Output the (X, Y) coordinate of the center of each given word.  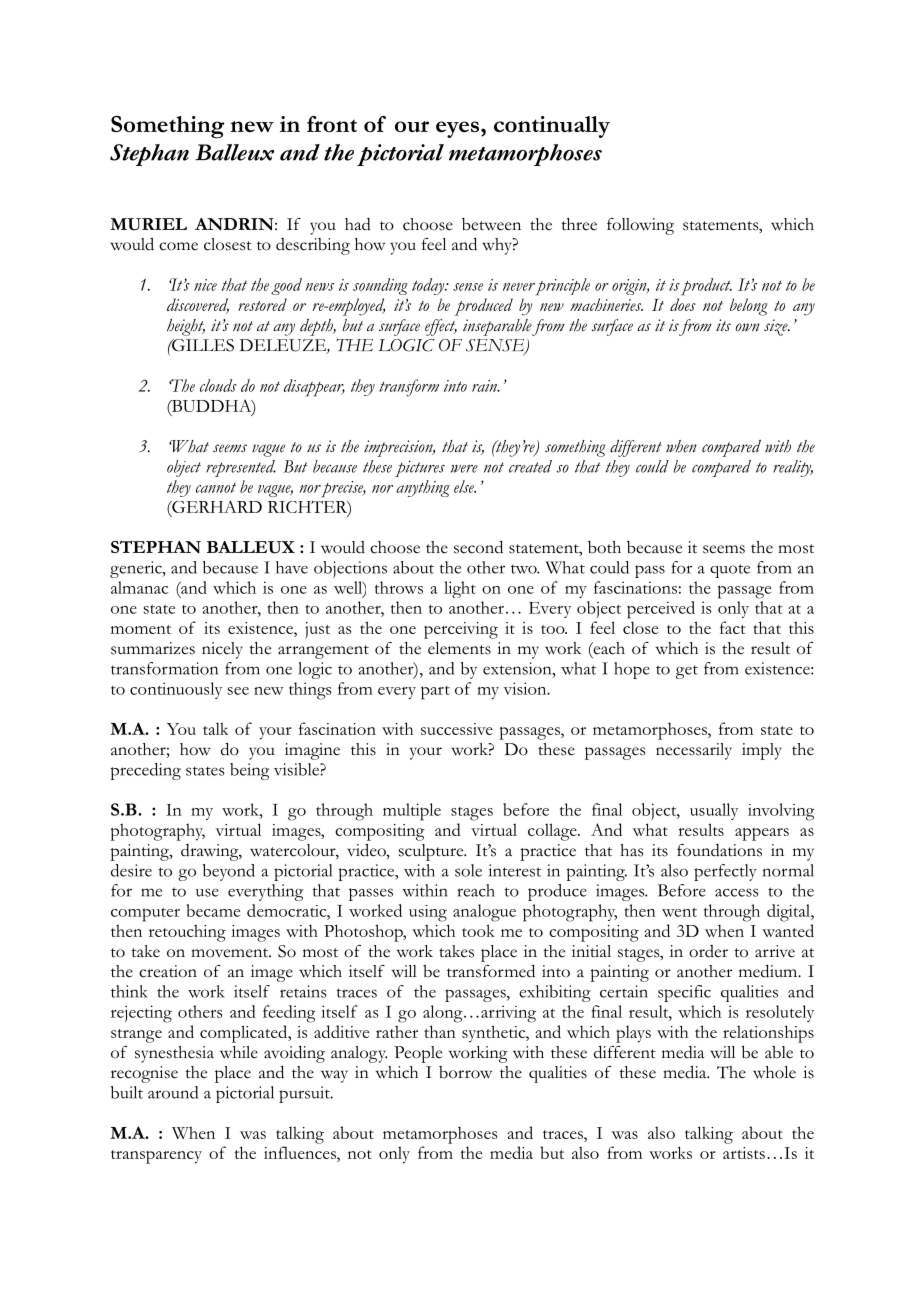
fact (732, 627)
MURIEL (148, 224)
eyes (459, 129)
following (640, 226)
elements (459, 648)
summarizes (153, 648)
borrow (465, 1072)
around (173, 1092)
